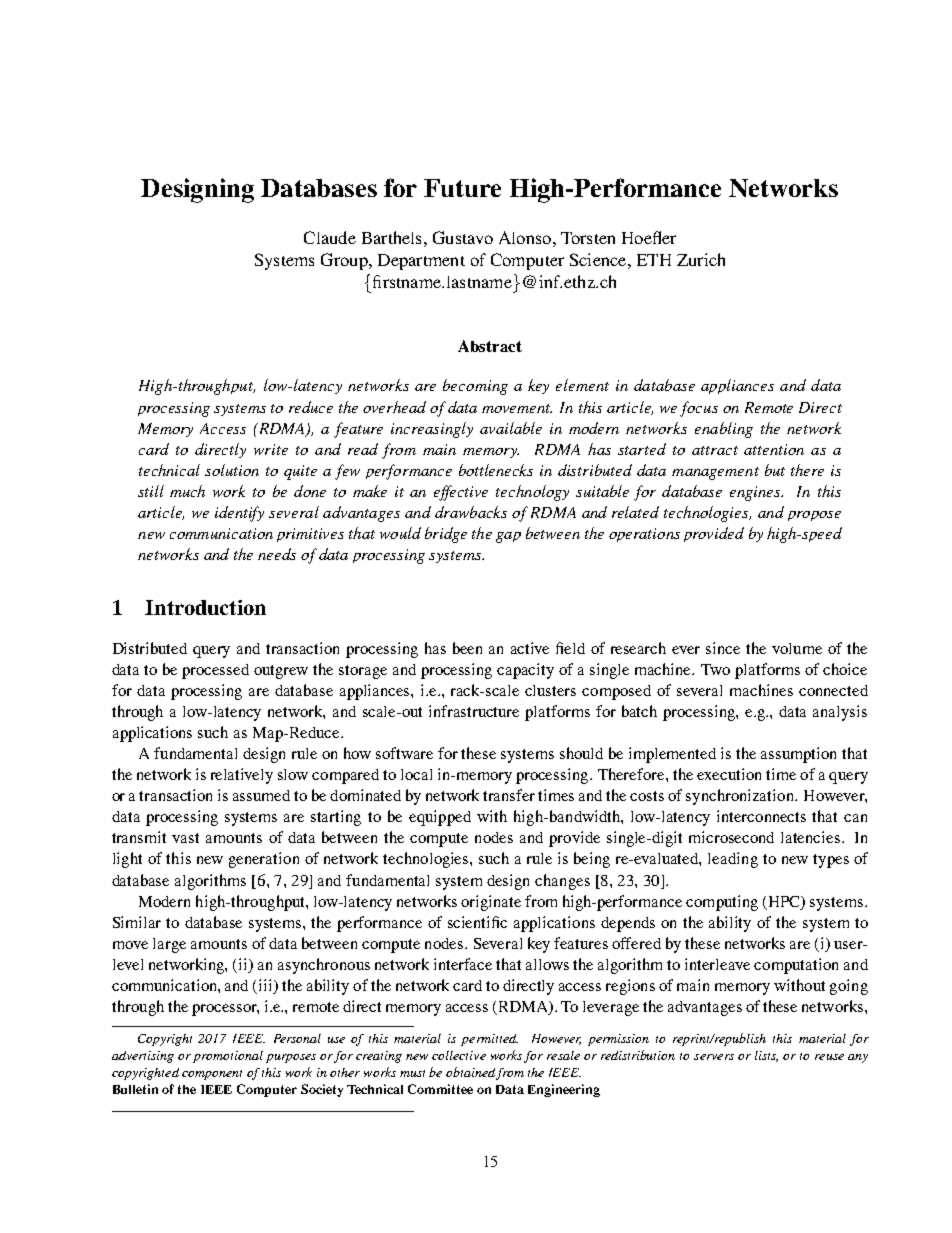 Image resolution: width=952 pixels, height=1233 pixels. What do you see at coordinates (463, 237) in the screenshot?
I see `Gustavo` at bounding box center [463, 237].
